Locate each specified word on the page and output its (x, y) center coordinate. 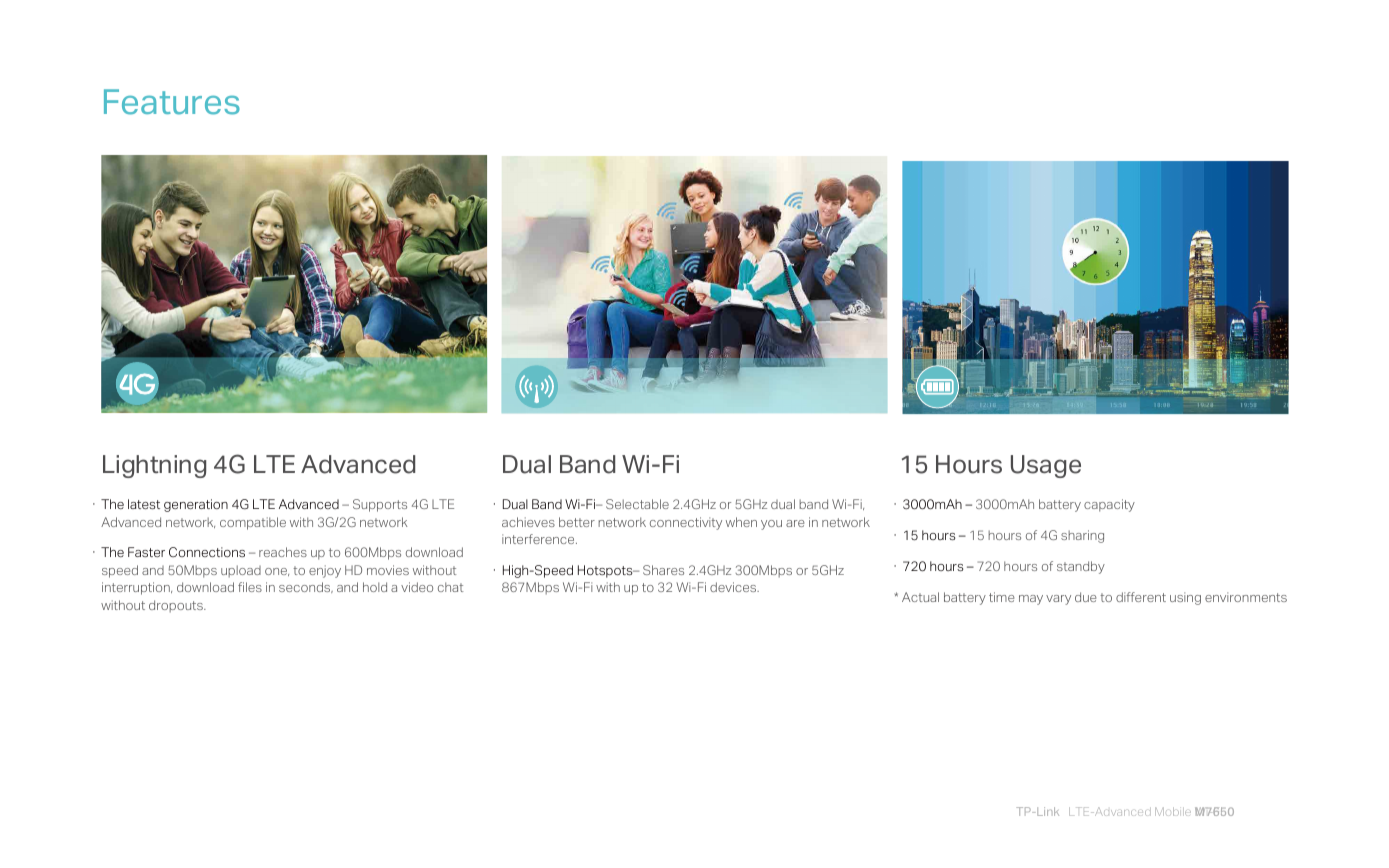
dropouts (177, 606)
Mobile (1173, 811)
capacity (1109, 505)
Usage (1046, 466)
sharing (1082, 536)
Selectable (637, 504)
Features (172, 102)
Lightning (154, 466)
